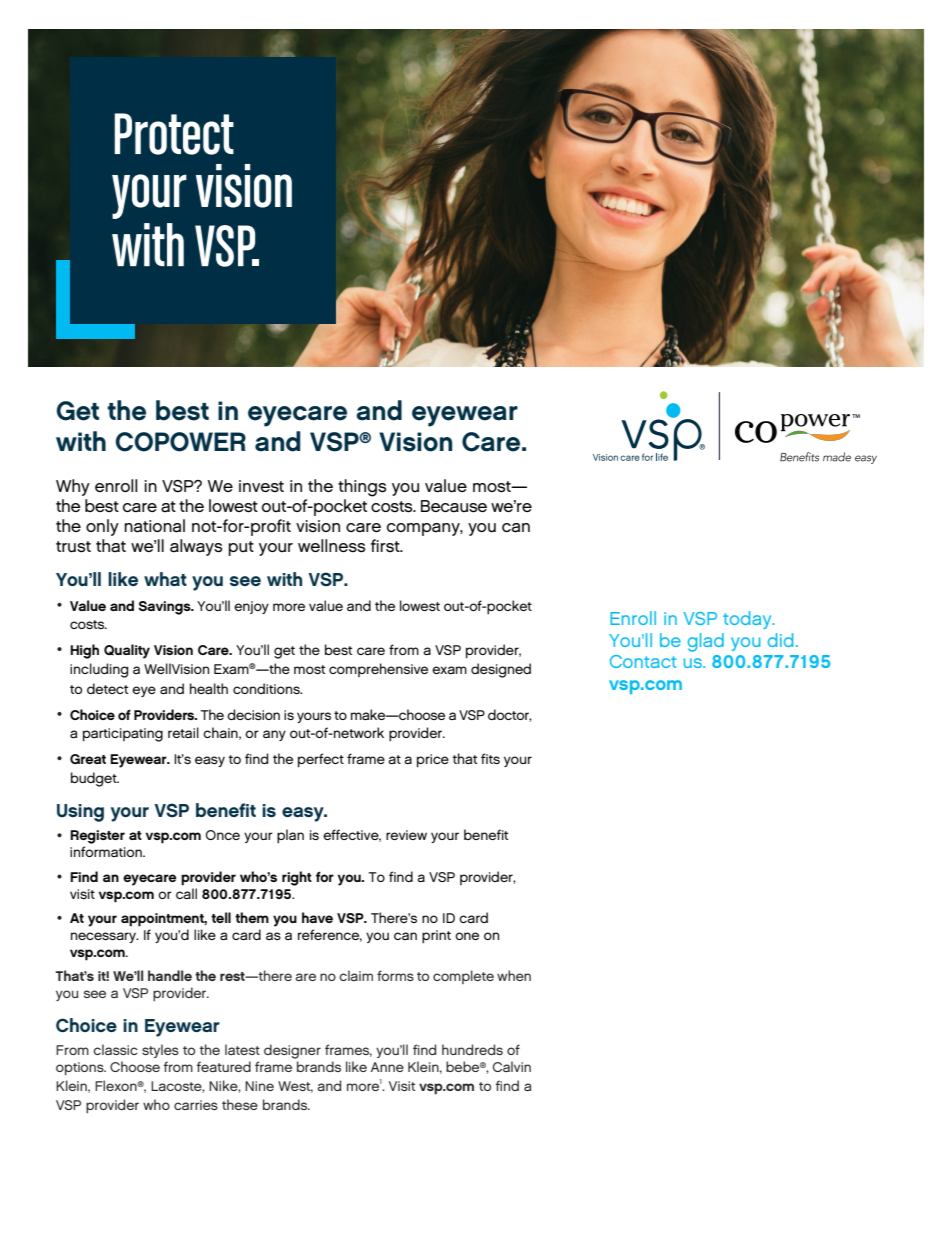 This image has width=952, height=1233. I want to click on Savings, so click(166, 608).
